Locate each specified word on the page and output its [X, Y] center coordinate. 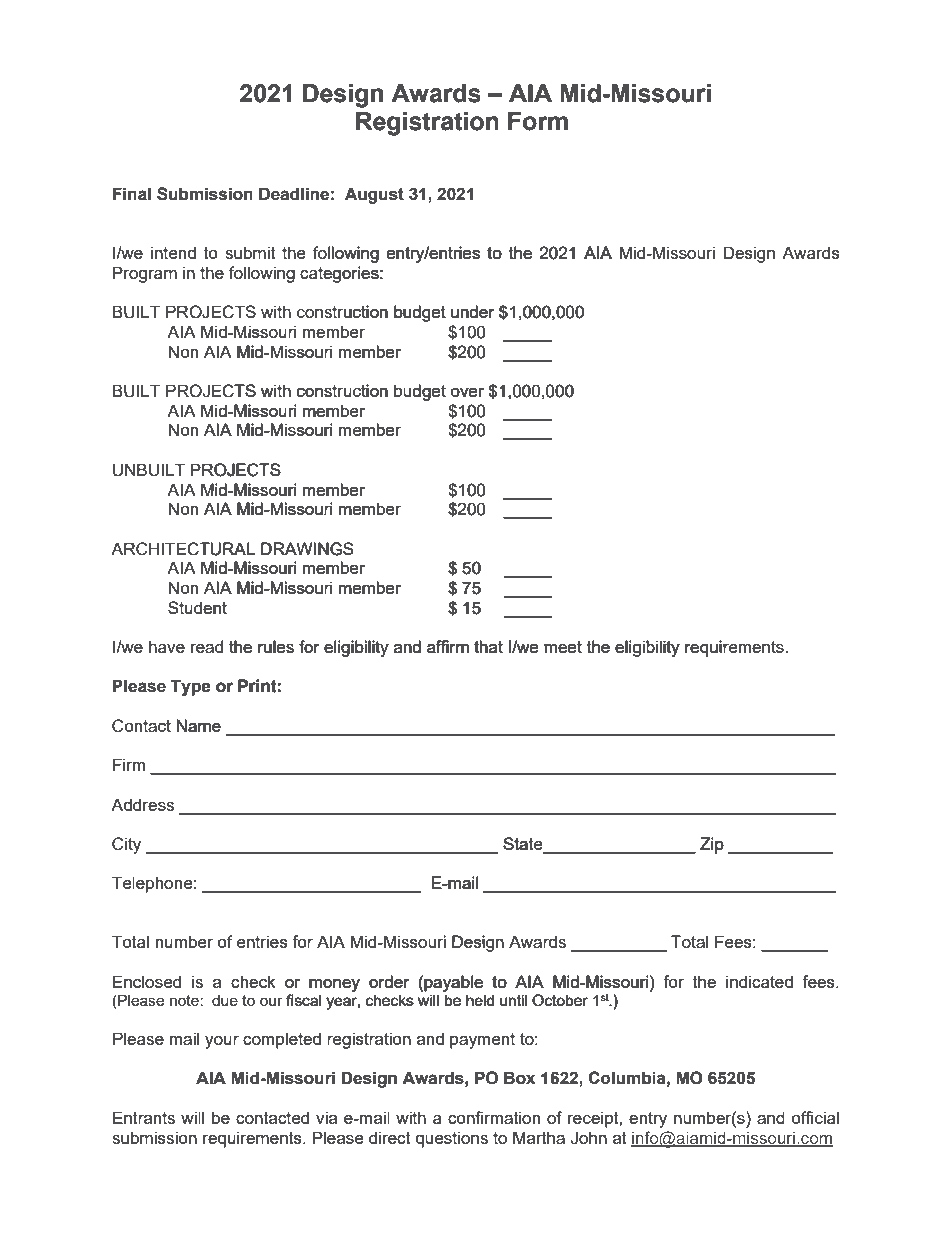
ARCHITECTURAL [183, 549]
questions [452, 1139]
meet [563, 647]
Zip [712, 845]
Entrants [144, 1117]
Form [538, 121]
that [488, 646]
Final [131, 194]
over [467, 392]
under [472, 311]
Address [142, 804]
